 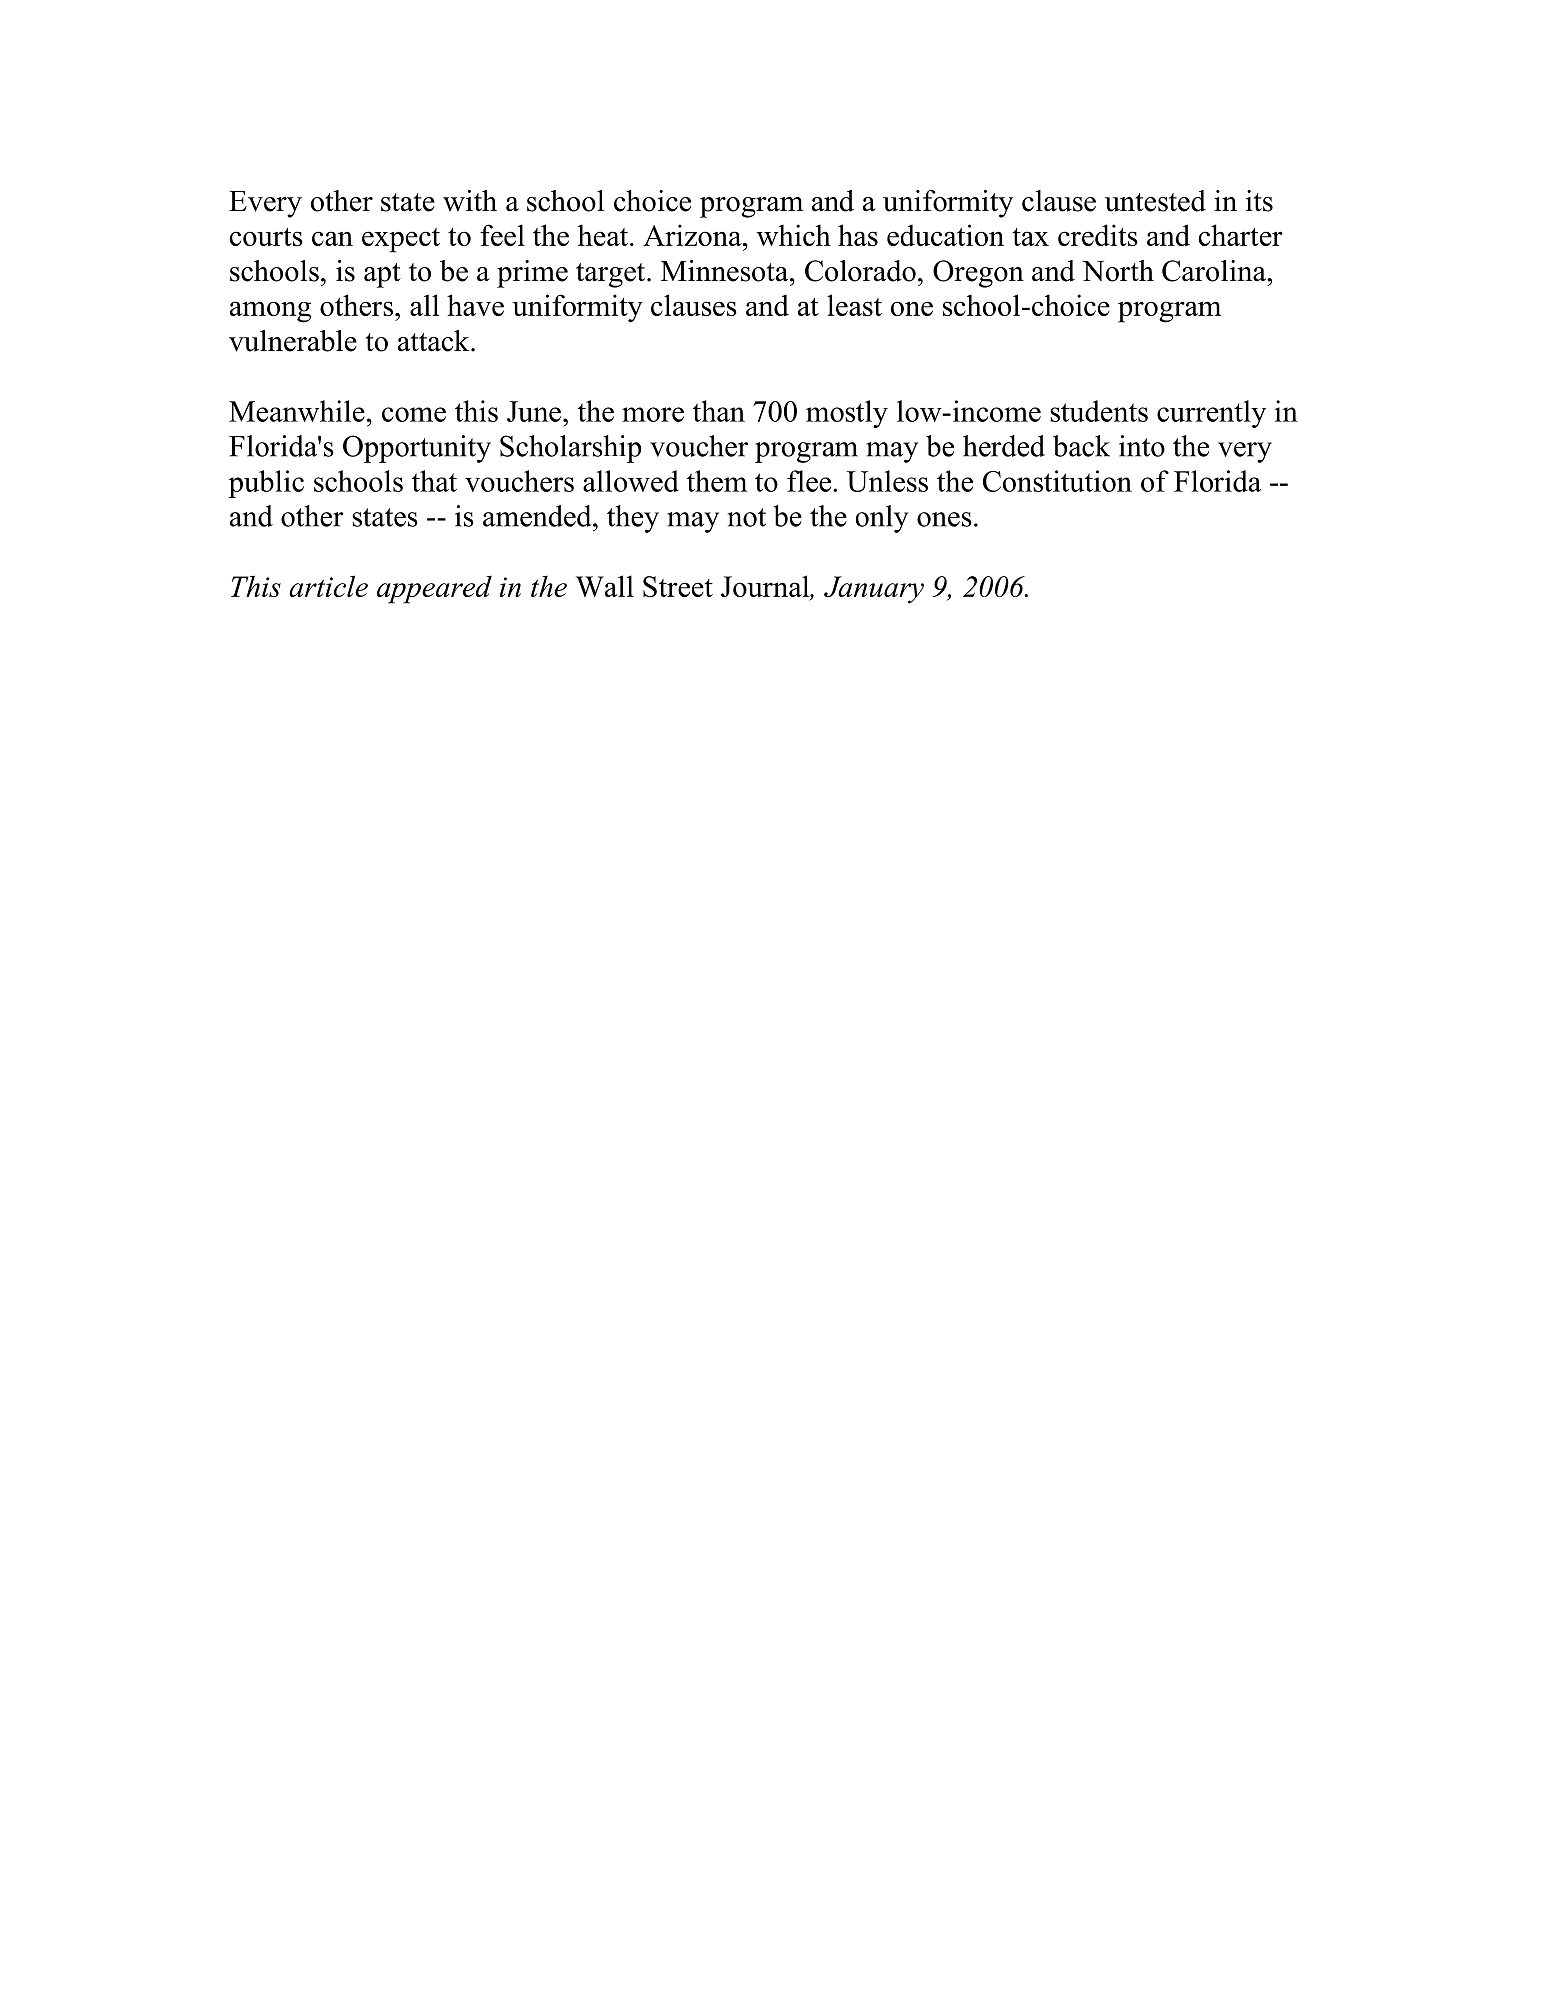 I want to click on Street, so click(x=678, y=586).
